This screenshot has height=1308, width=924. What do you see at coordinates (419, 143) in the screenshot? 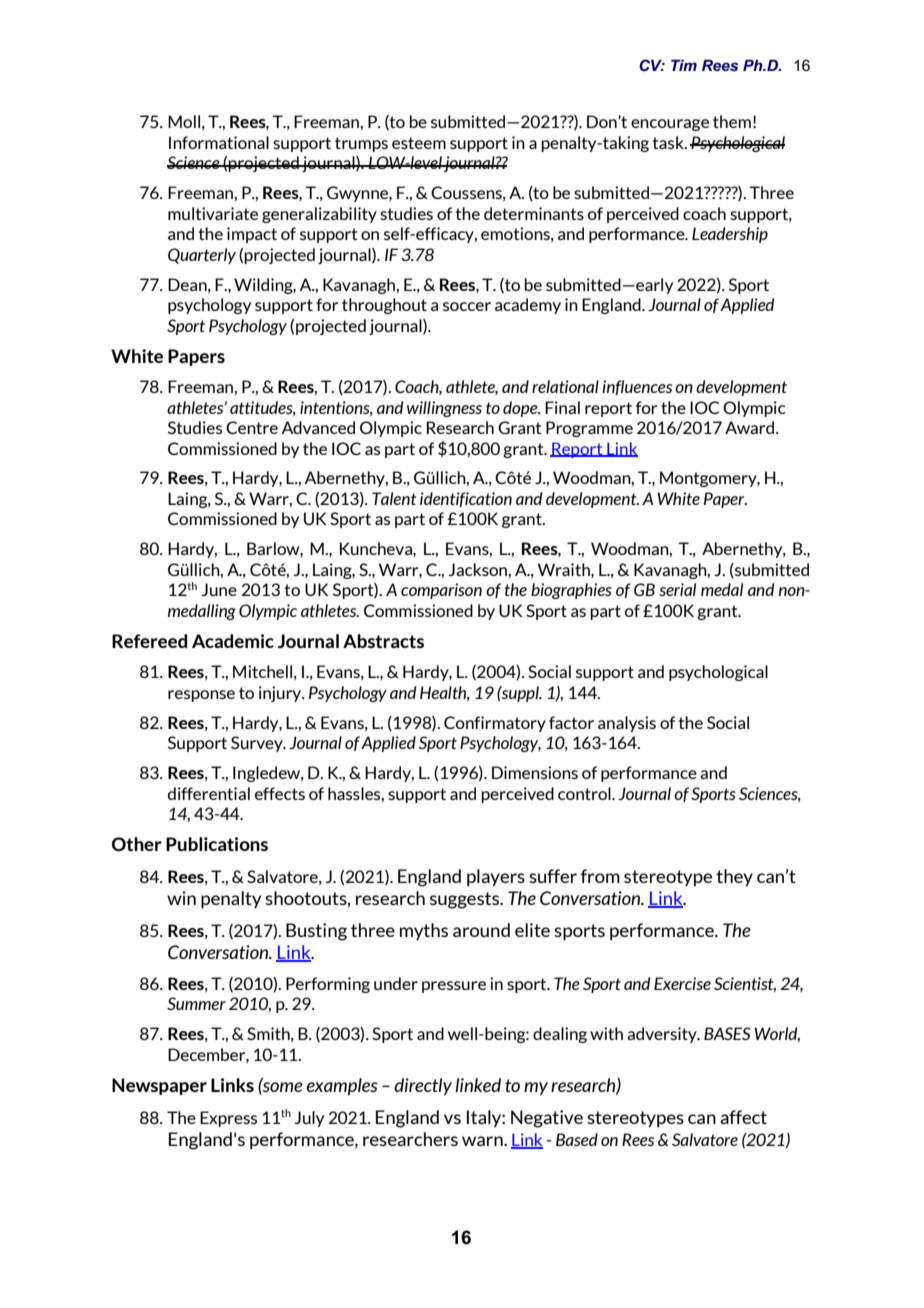
I see `esteem` at bounding box center [419, 143].
